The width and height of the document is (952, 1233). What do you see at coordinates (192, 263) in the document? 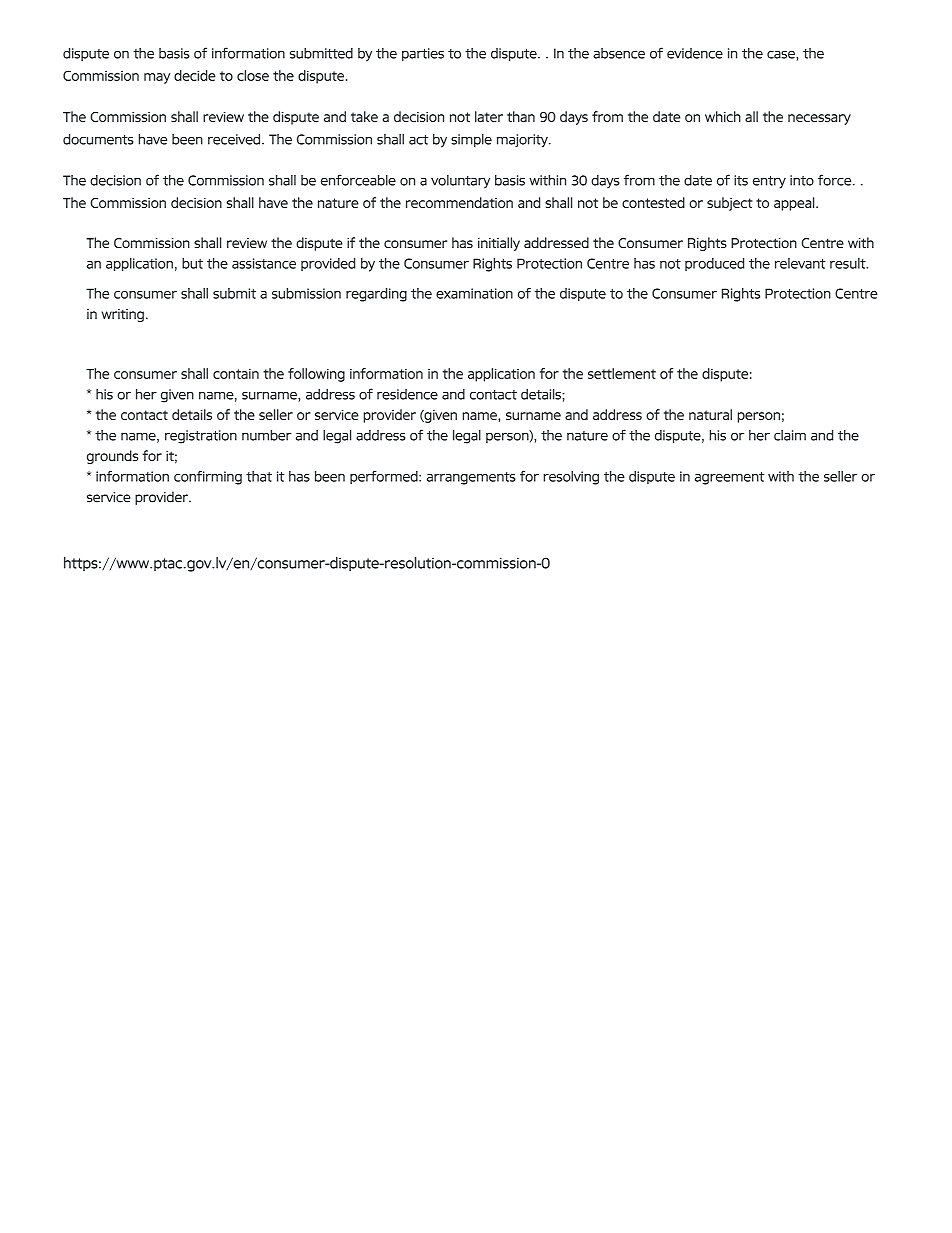
I see `but` at bounding box center [192, 263].
